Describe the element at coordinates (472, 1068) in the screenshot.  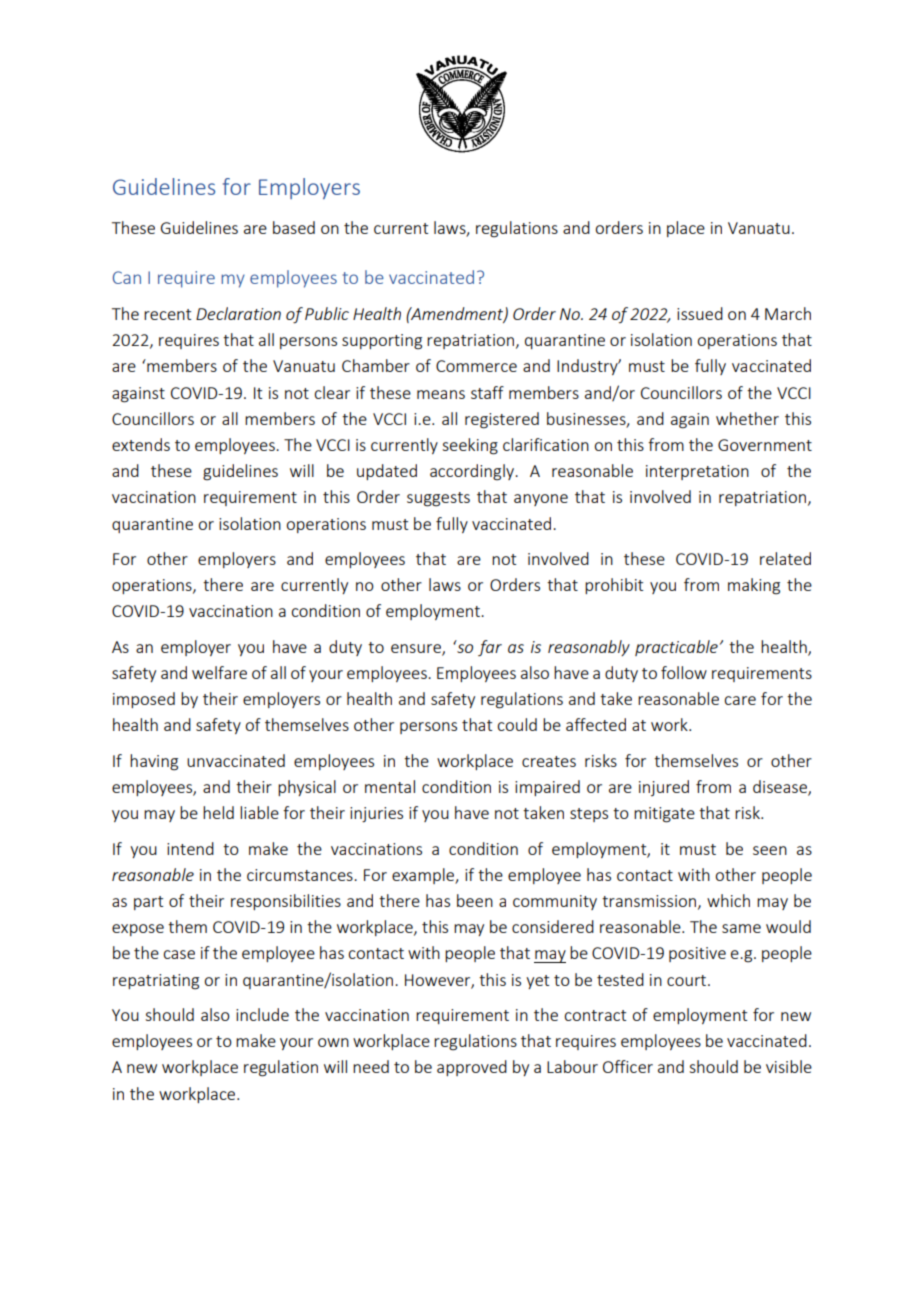
I see `approved` at that location.
